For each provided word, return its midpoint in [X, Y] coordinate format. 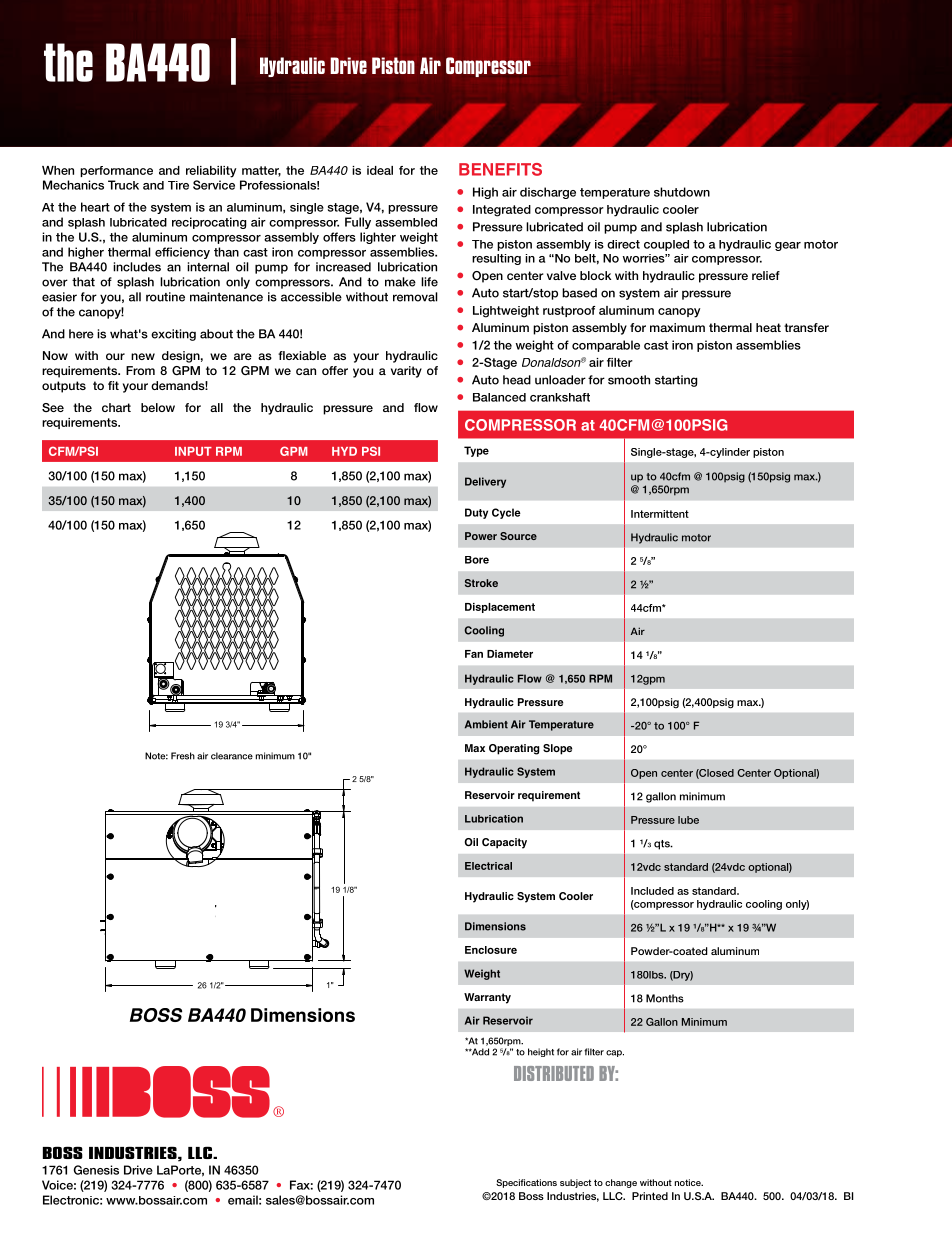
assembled [406, 222]
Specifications [526, 1183]
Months [665, 998]
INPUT [193, 451]
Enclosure [491, 950]
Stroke [481, 583]
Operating [514, 749]
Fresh [183, 756]
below [158, 407]
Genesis [96, 1170]
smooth [629, 380]
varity [406, 372]
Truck [123, 185]
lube [688, 820]
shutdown [682, 192]
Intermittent [660, 514]
